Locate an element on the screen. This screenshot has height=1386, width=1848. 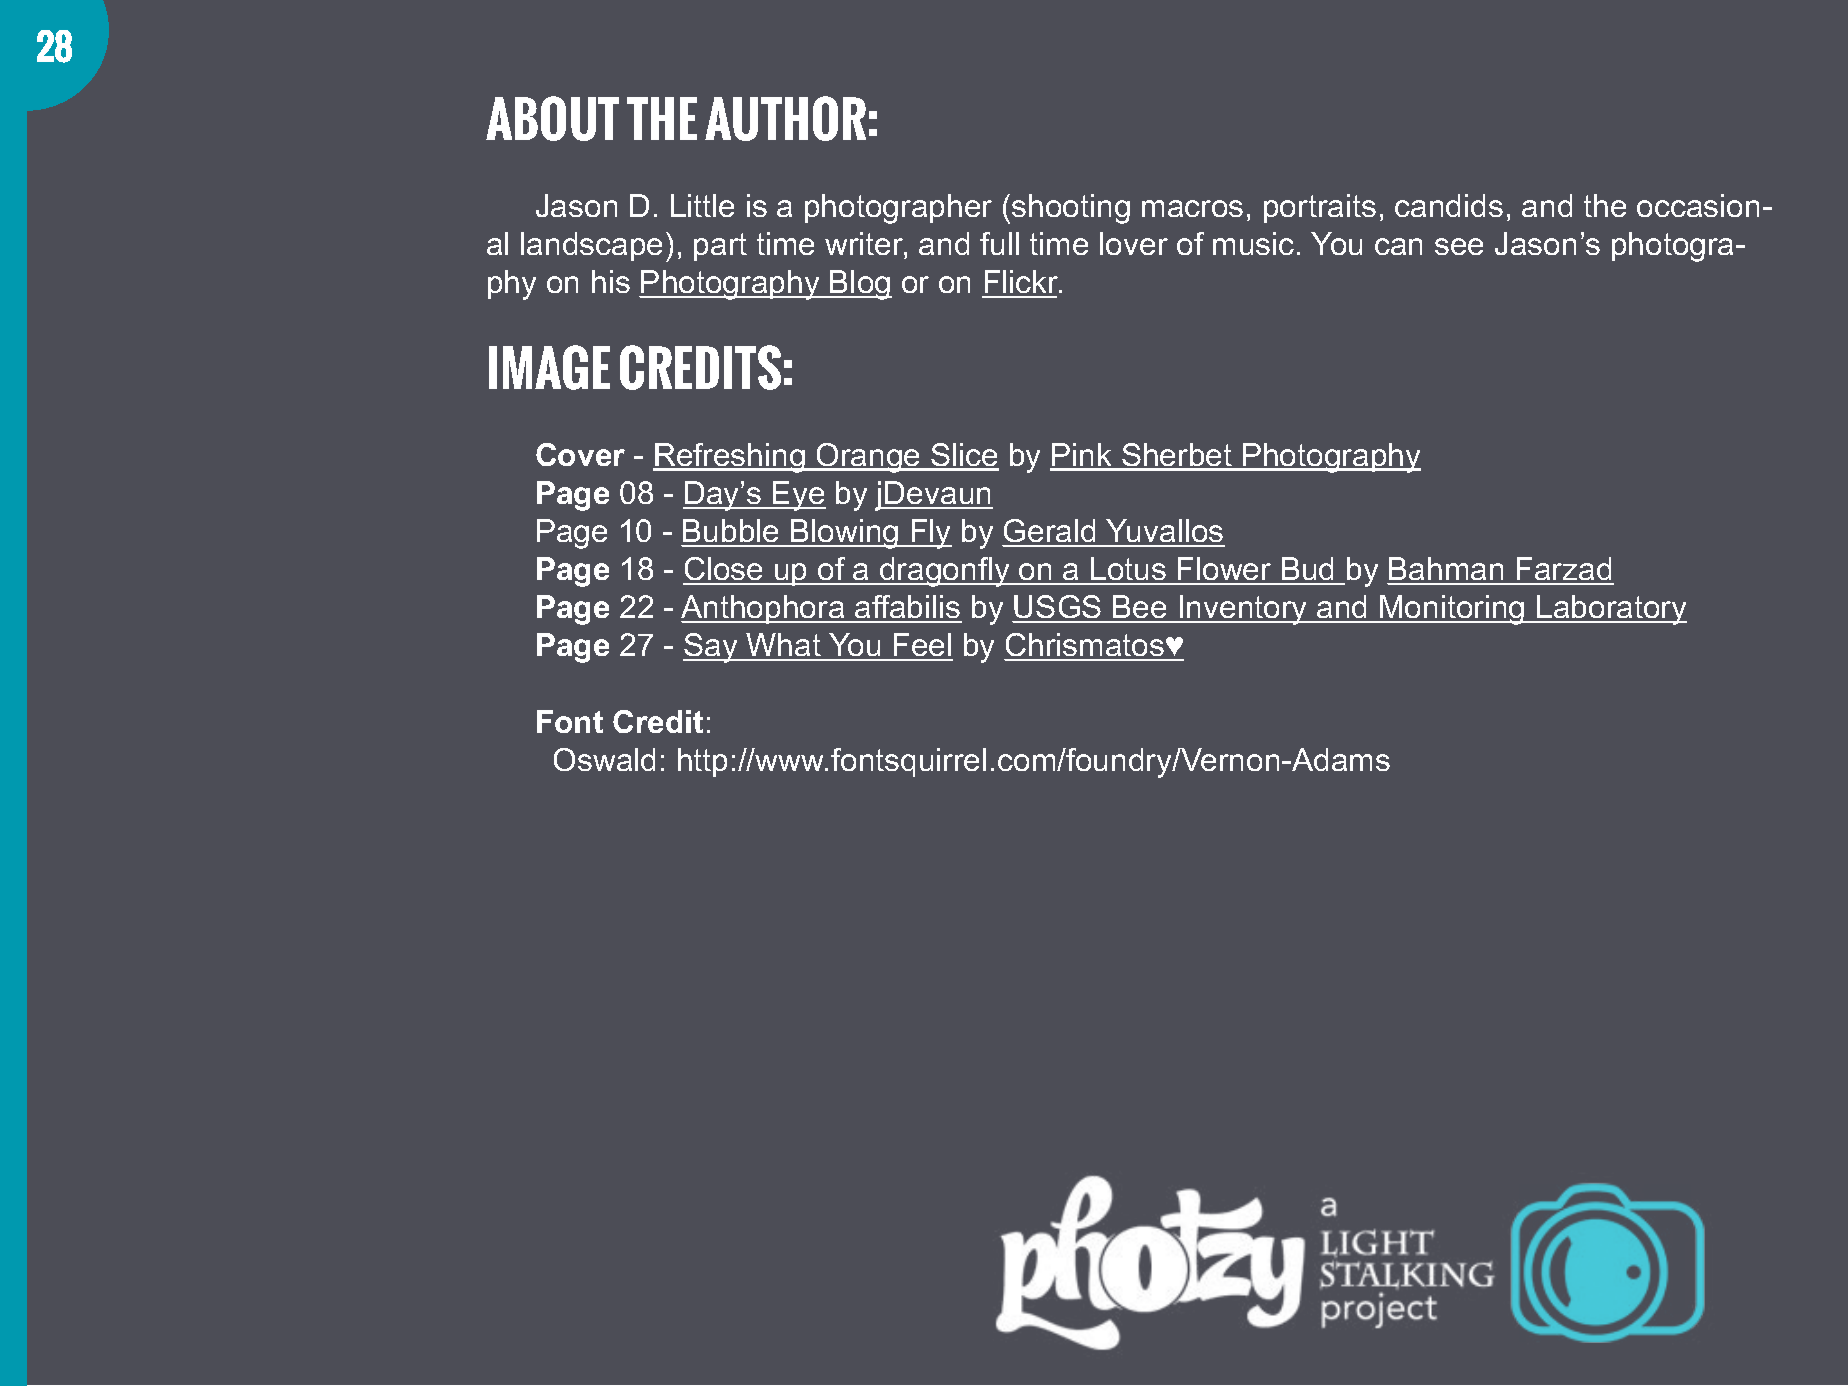
Oswald is located at coordinates (604, 759).
